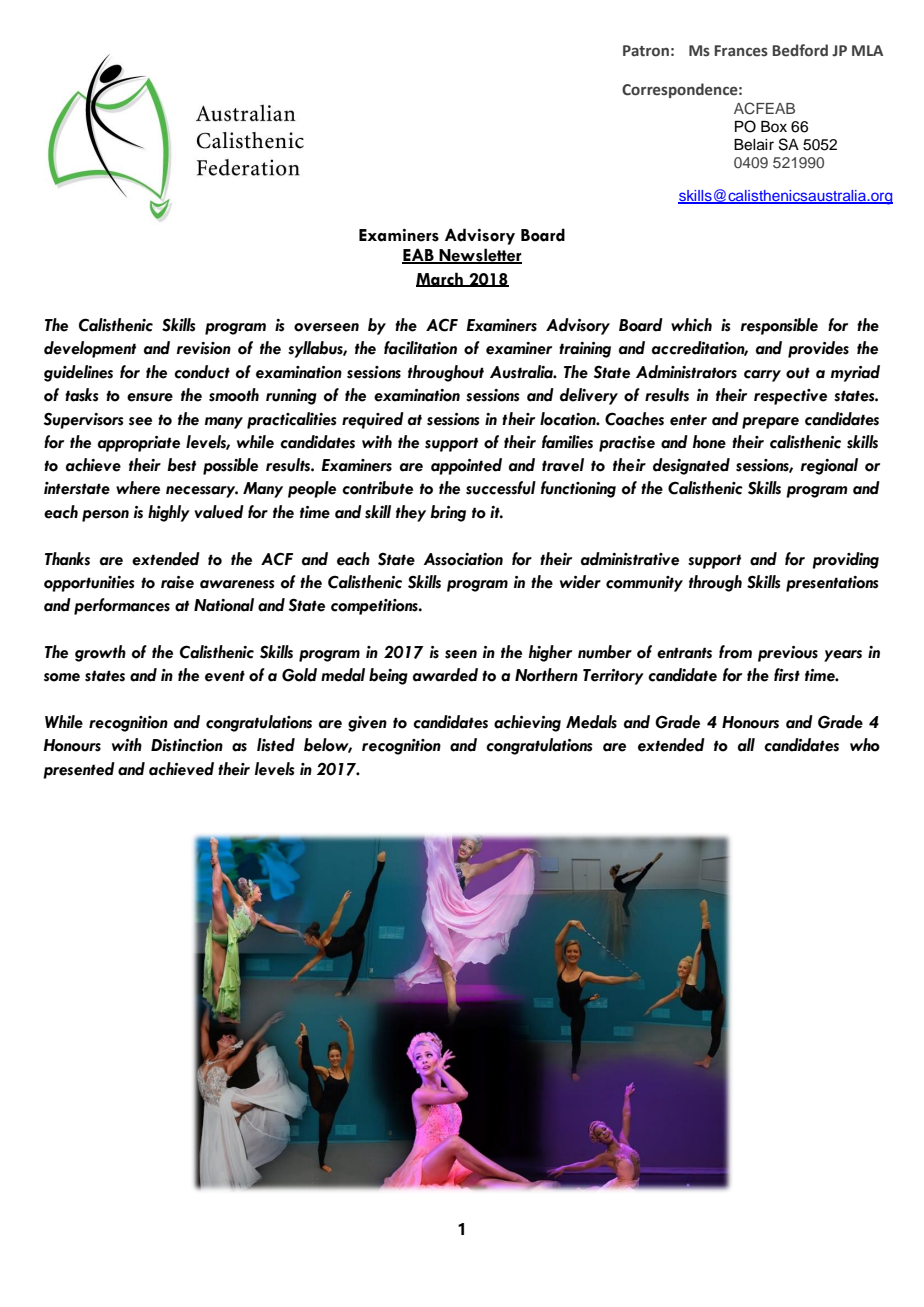  What do you see at coordinates (527, 723) in the document?
I see `achieving` at bounding box center [527, 723].
